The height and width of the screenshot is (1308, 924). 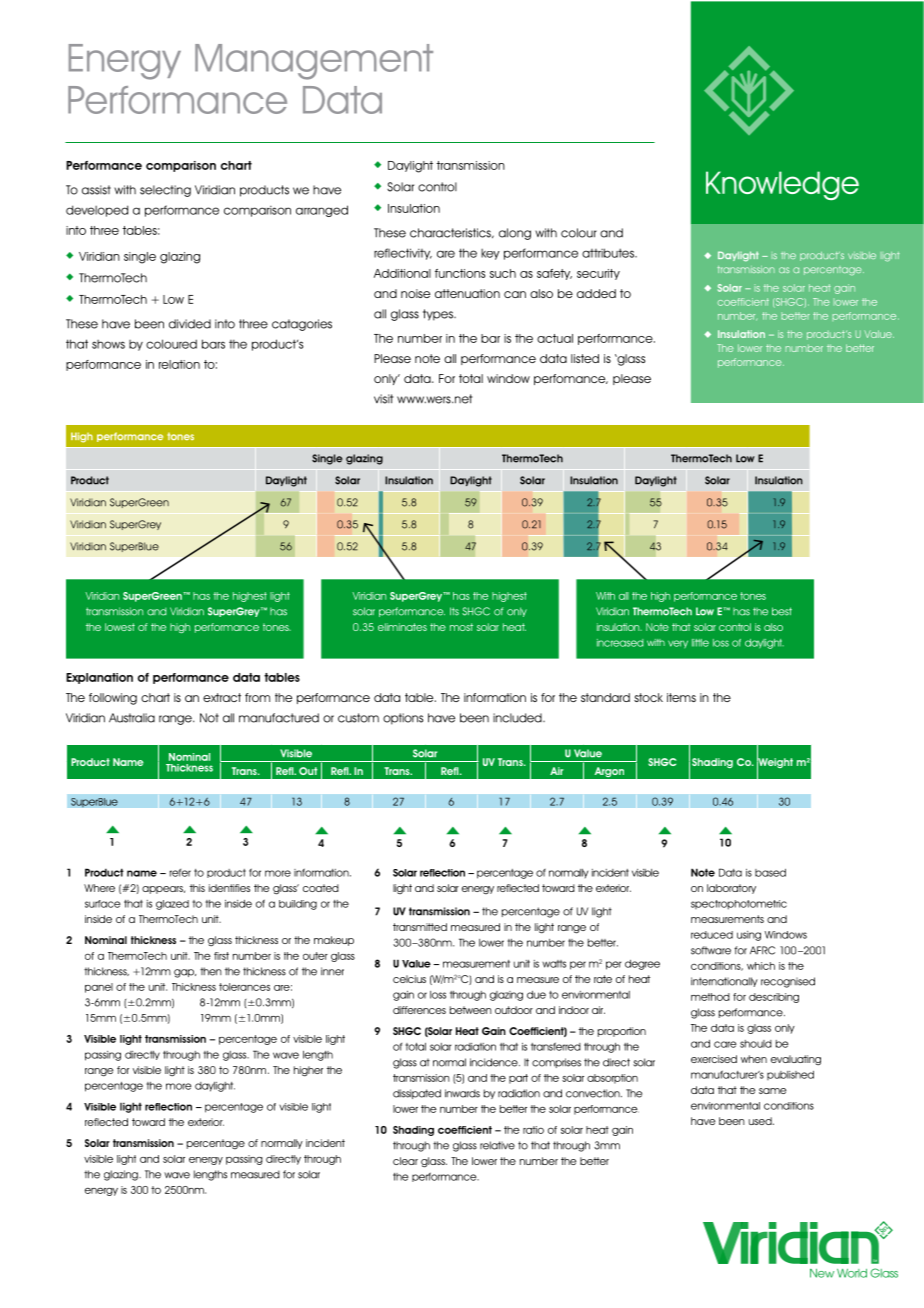 I want to click on same, so click(x=772, y=1091).
